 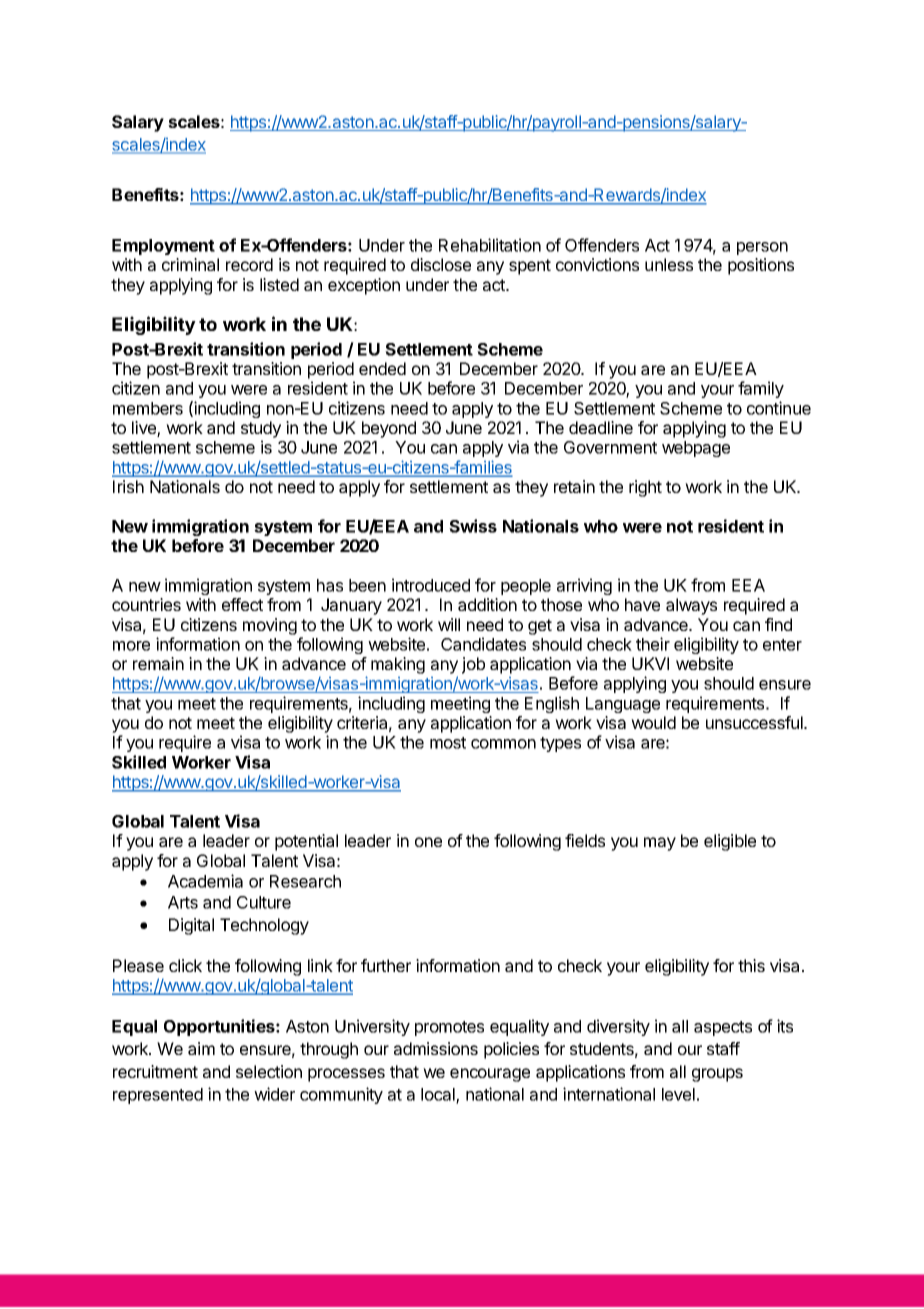 I want to click on Irish, so click(x=128, y=486).
